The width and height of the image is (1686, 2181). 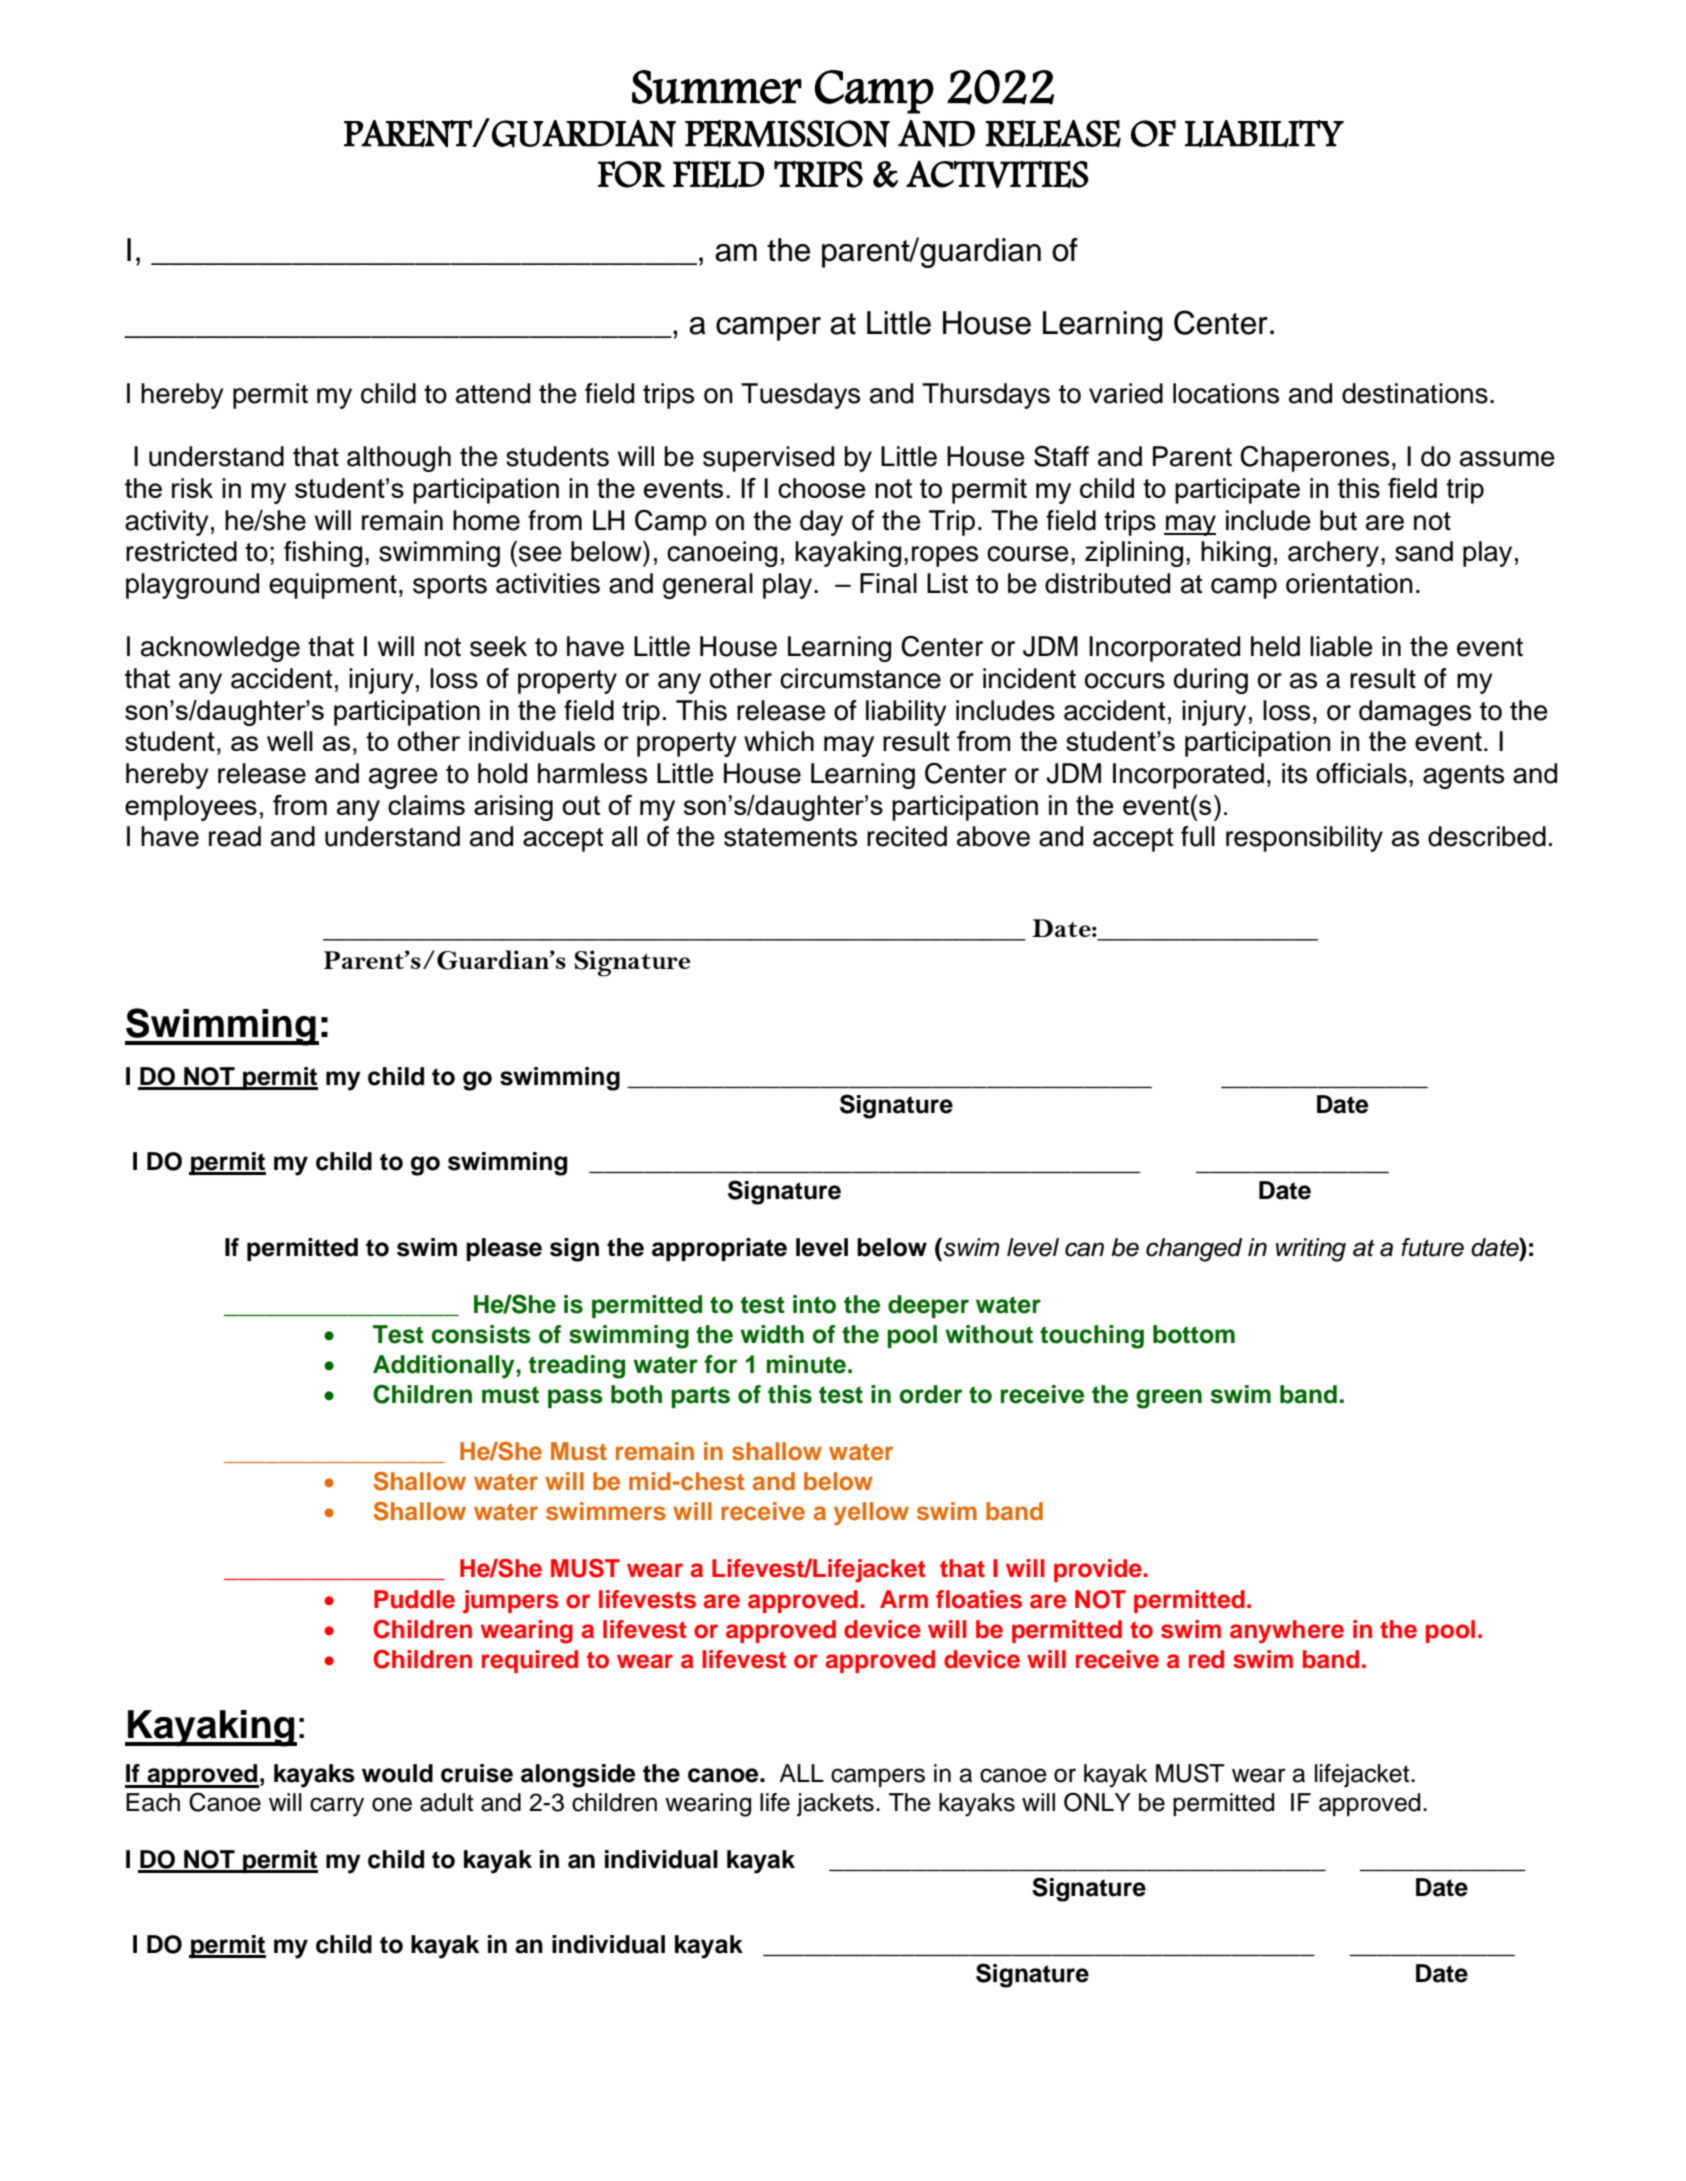 I want to click on destinations, so click(x=1415, y=393).
